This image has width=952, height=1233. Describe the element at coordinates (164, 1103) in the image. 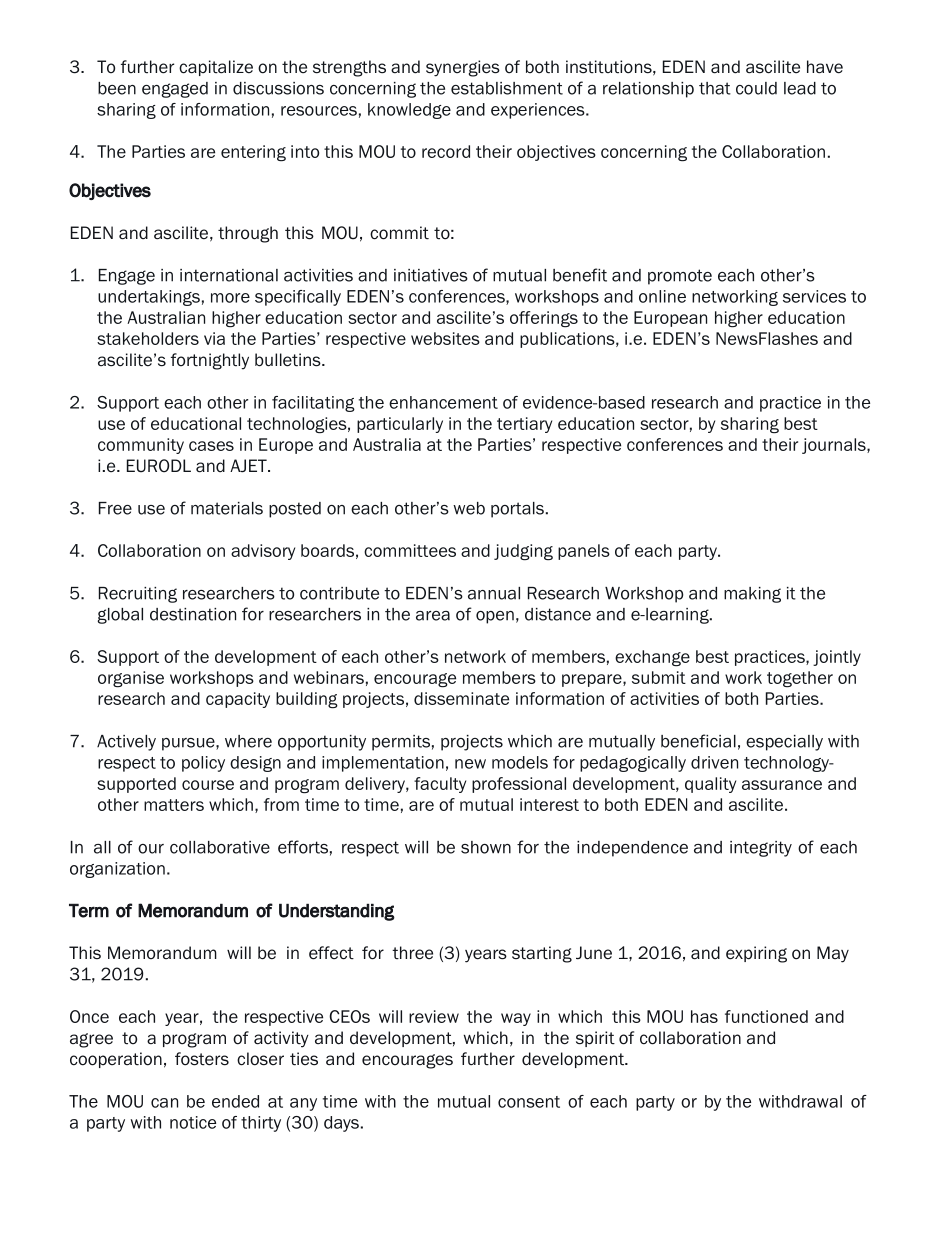

I see `can` at that location.
